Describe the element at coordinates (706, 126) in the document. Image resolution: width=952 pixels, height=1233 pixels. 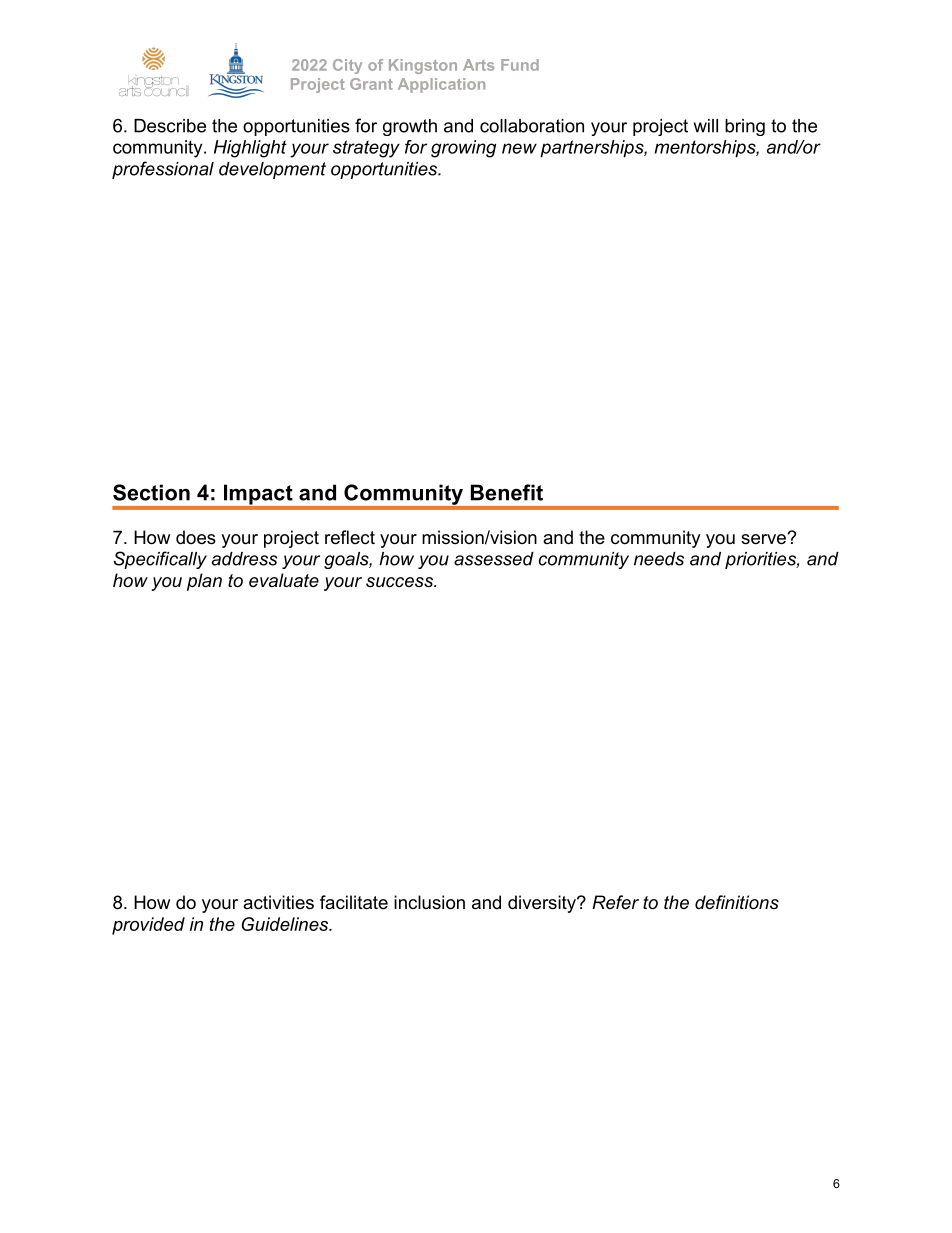
I see `will` at that location.
